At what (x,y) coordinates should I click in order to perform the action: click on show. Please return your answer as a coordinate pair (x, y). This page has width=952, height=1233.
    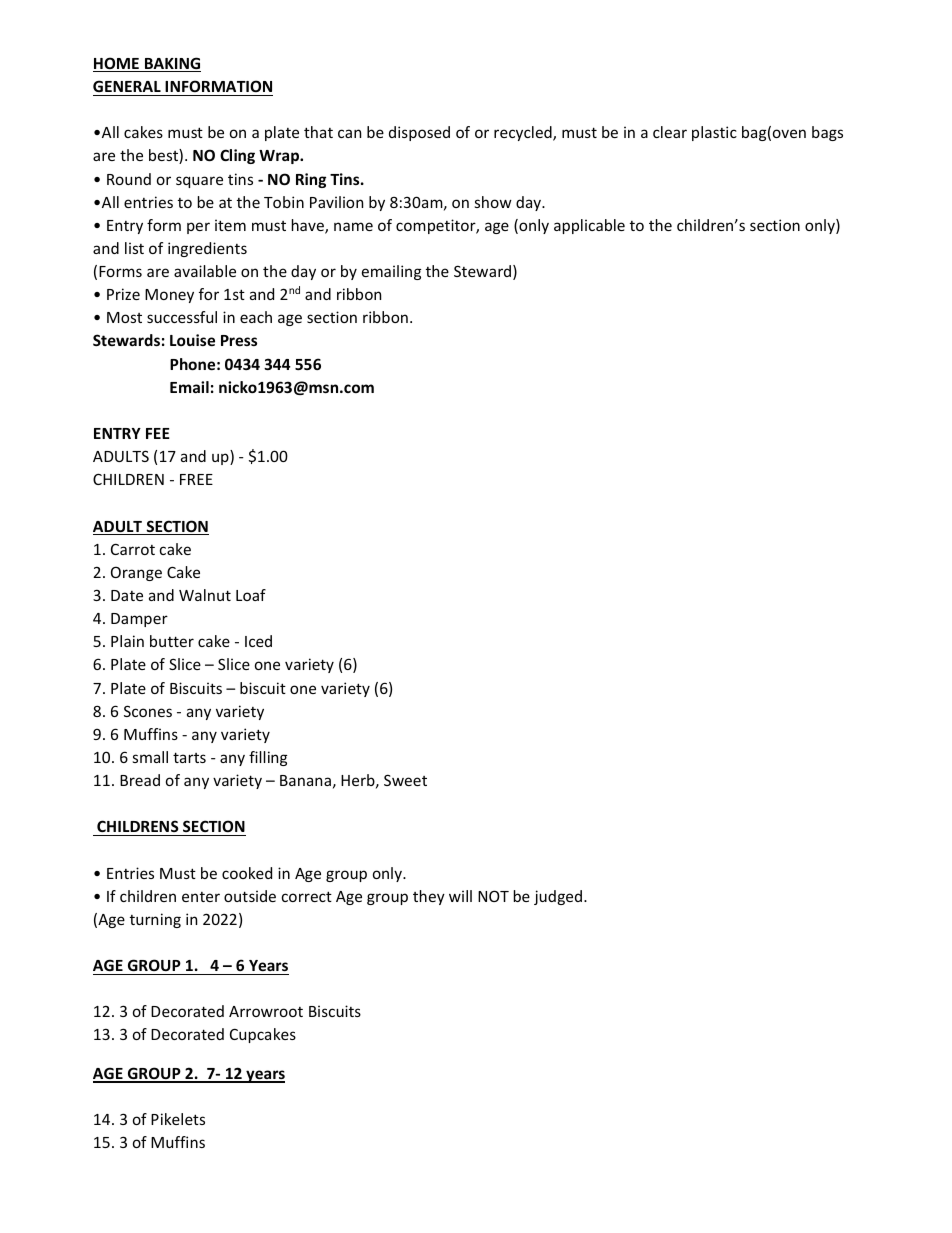
    Looking at the image, I should click on (493, 202).
